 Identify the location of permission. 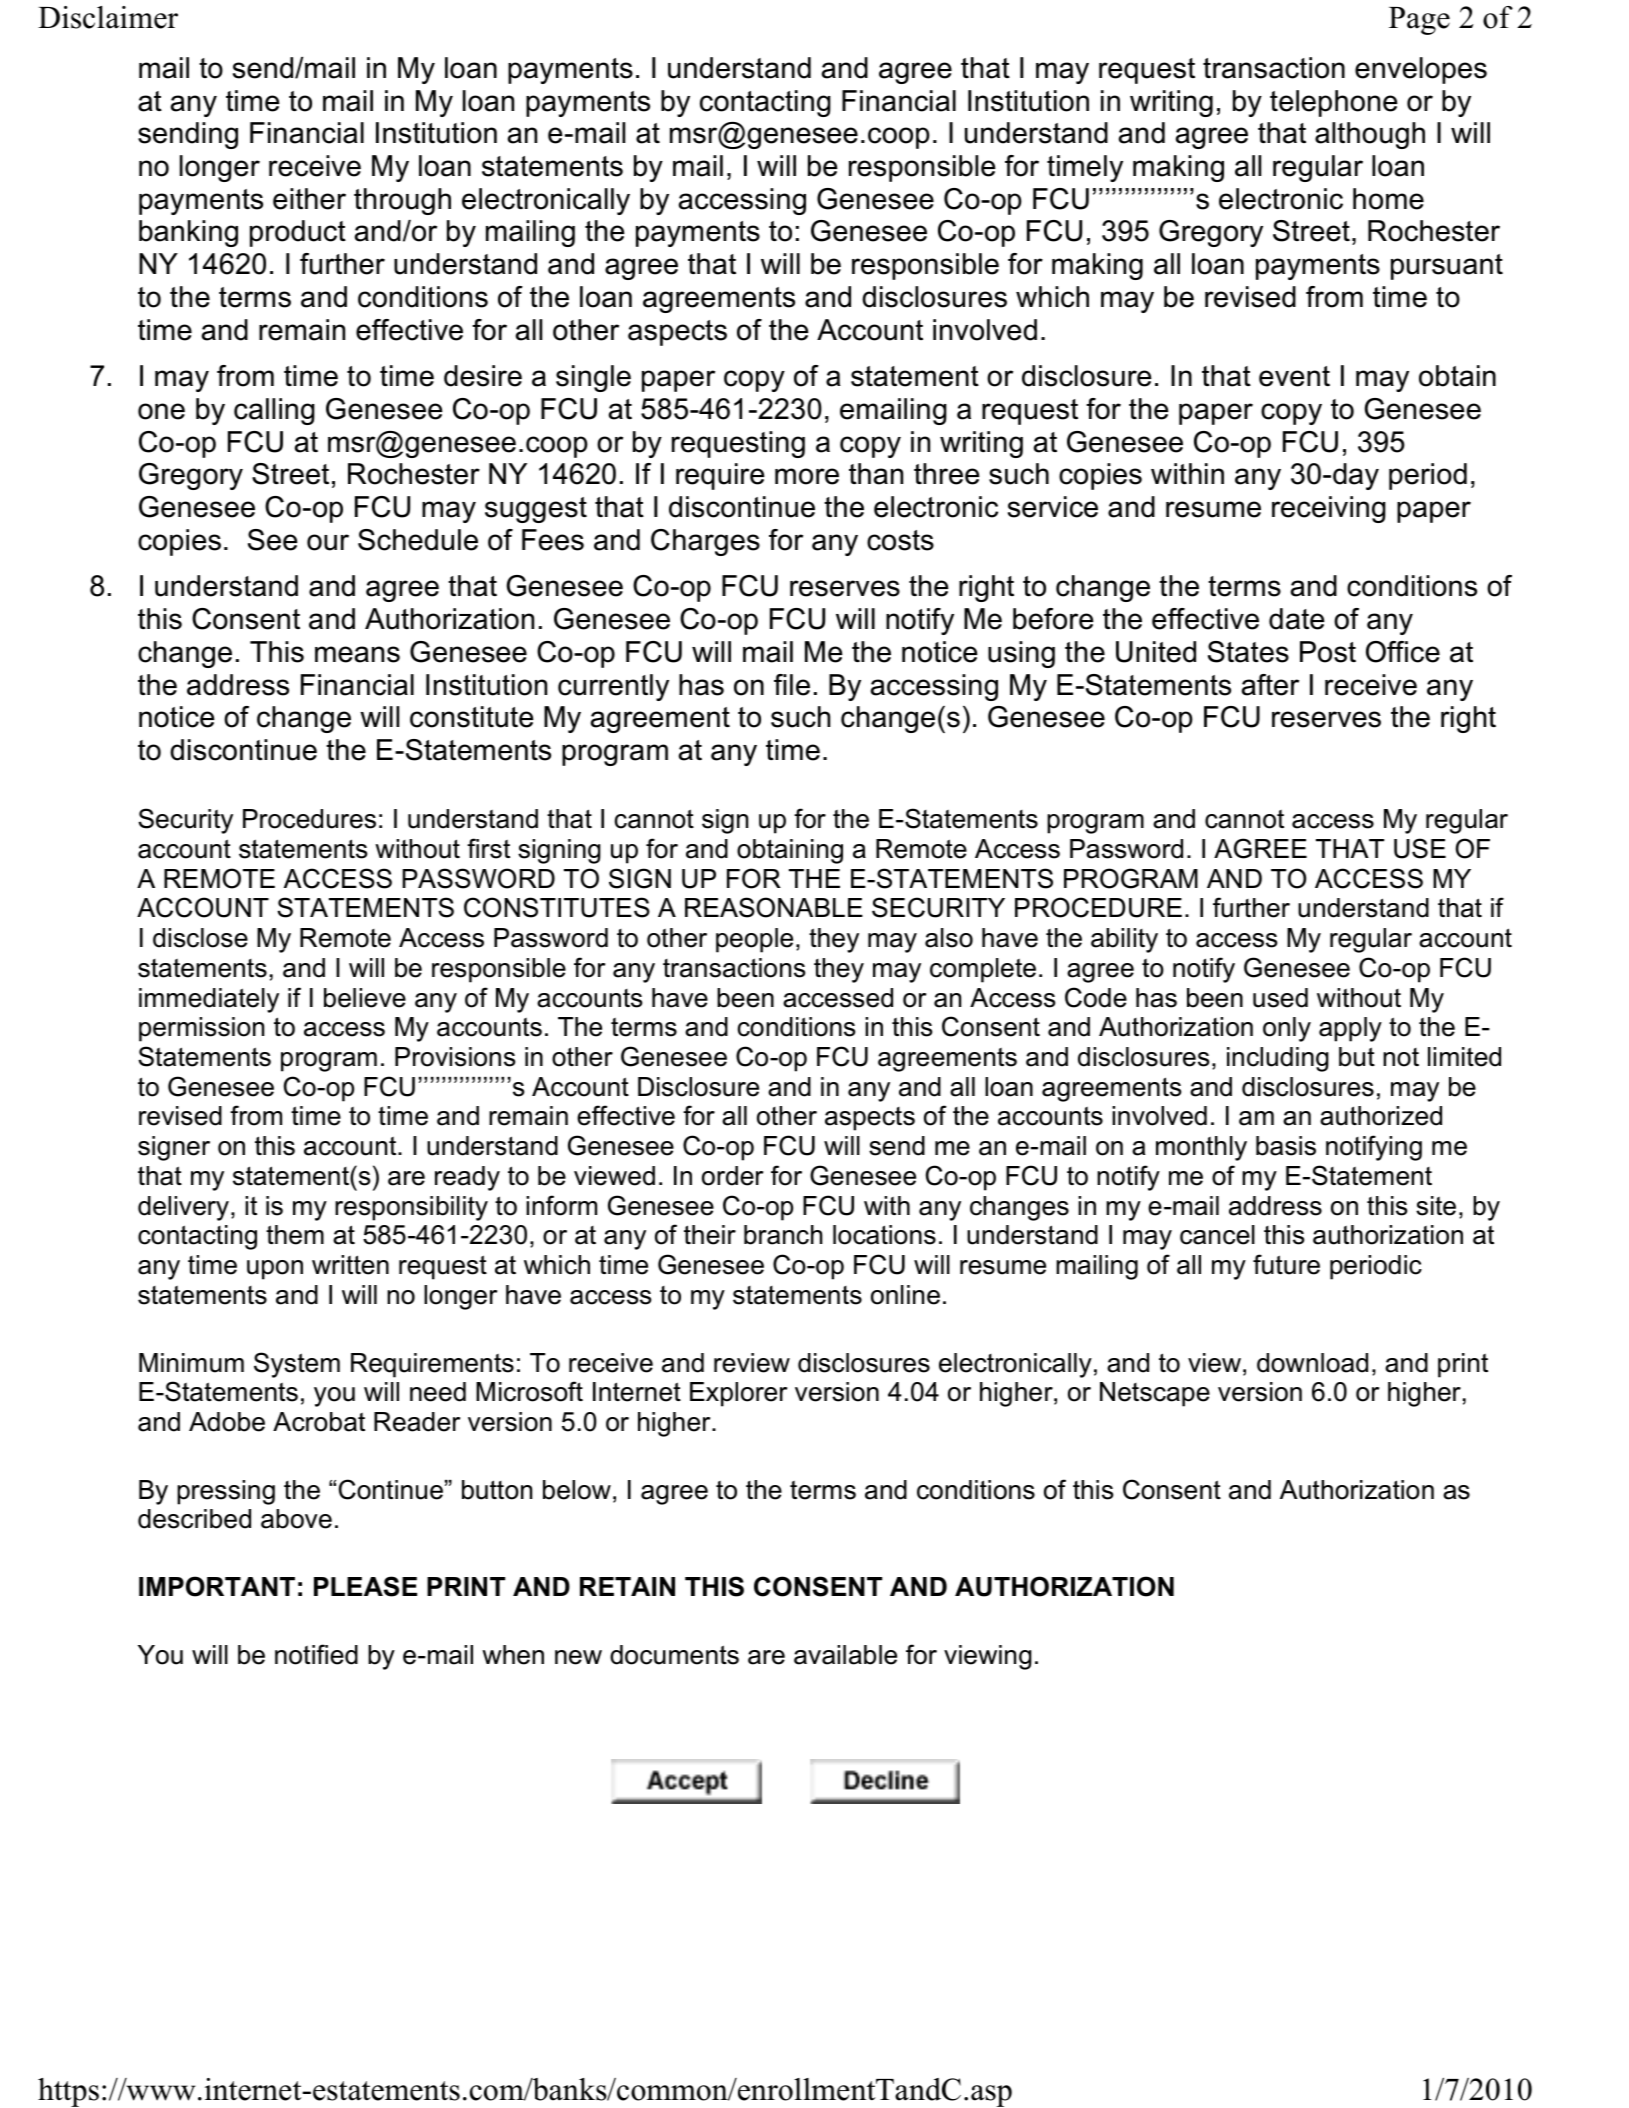
(201, 1029).
